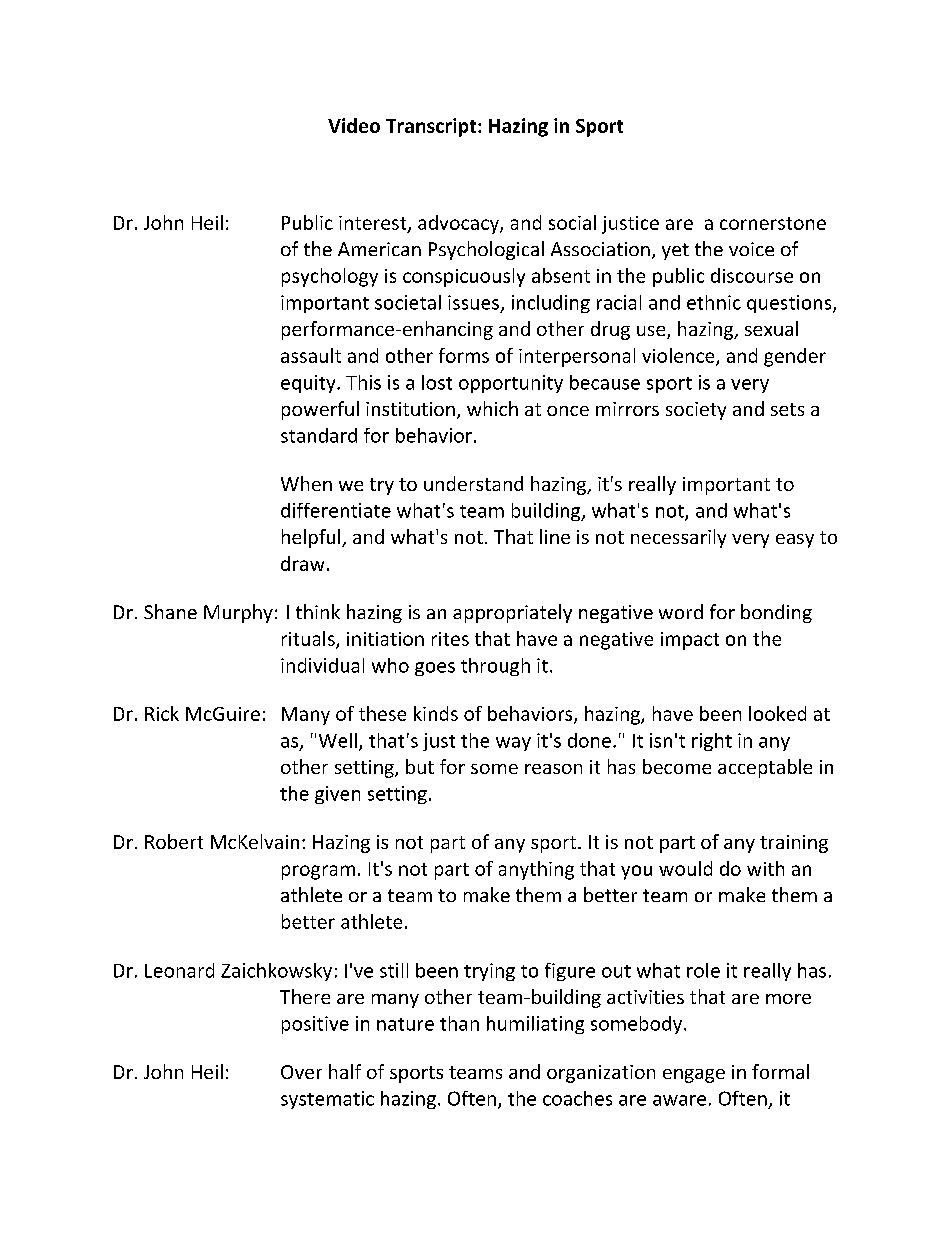 The height and width of the screenshot is (1233, 952). What do you see at coordinates (354, 125) in the screenshot?
I see `Video` at bounding box center [354, 125].
